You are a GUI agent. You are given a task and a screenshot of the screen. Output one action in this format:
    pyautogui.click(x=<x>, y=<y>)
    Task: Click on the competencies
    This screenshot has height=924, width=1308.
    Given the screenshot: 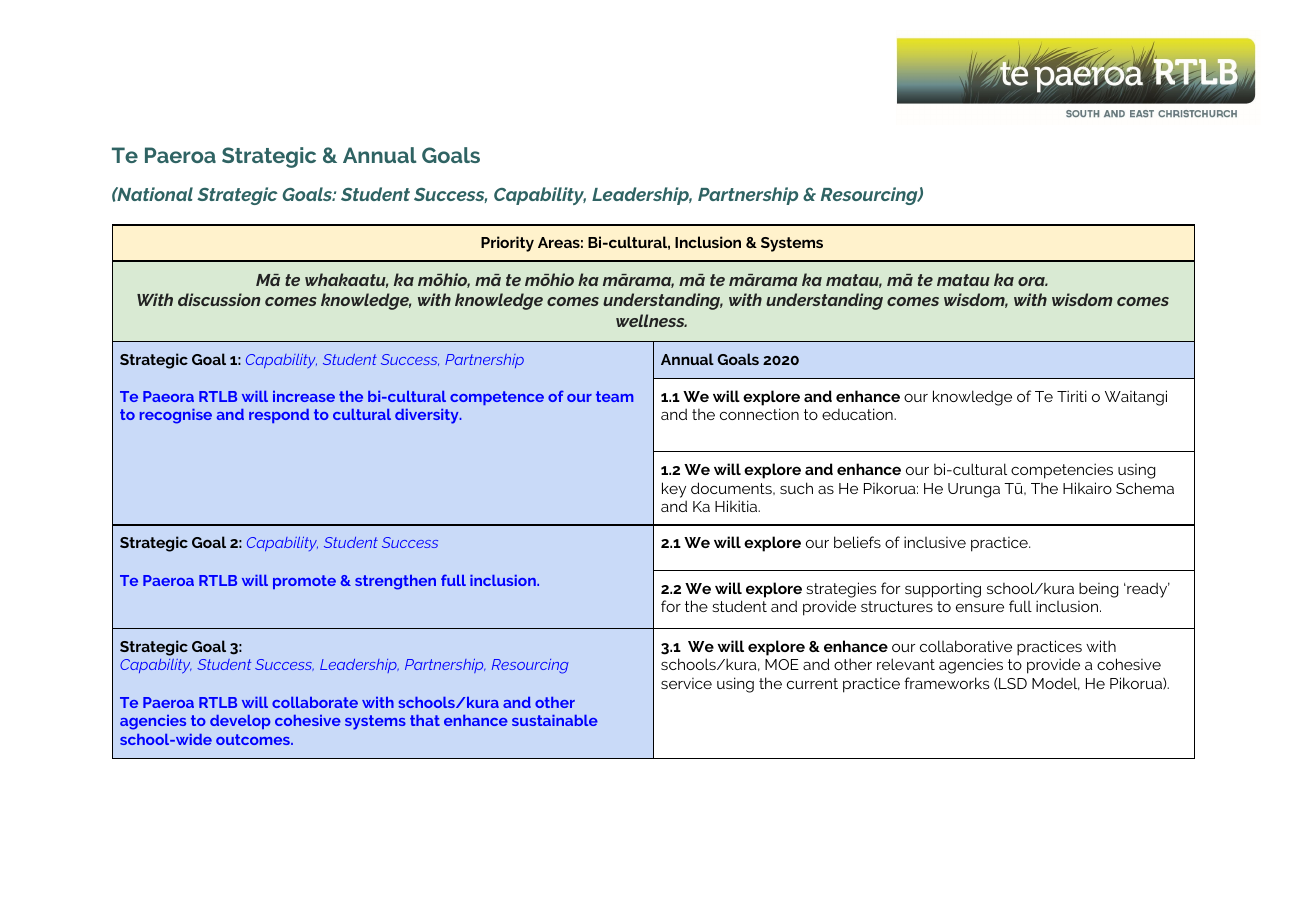 What is the action you would take?
    pyautogui.click(x=1062, y=471)
